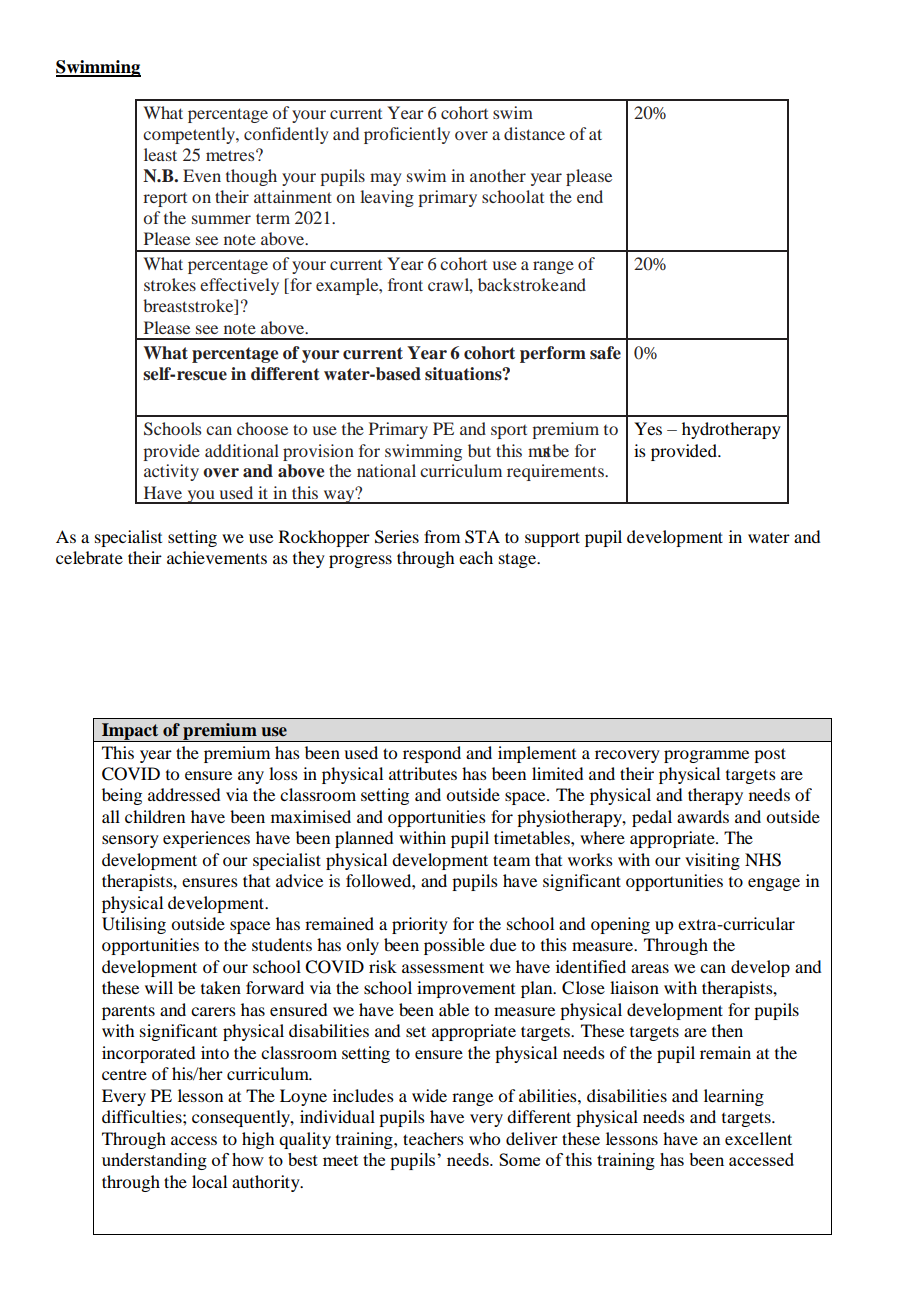  I want to click on end, so click(590, 196).
